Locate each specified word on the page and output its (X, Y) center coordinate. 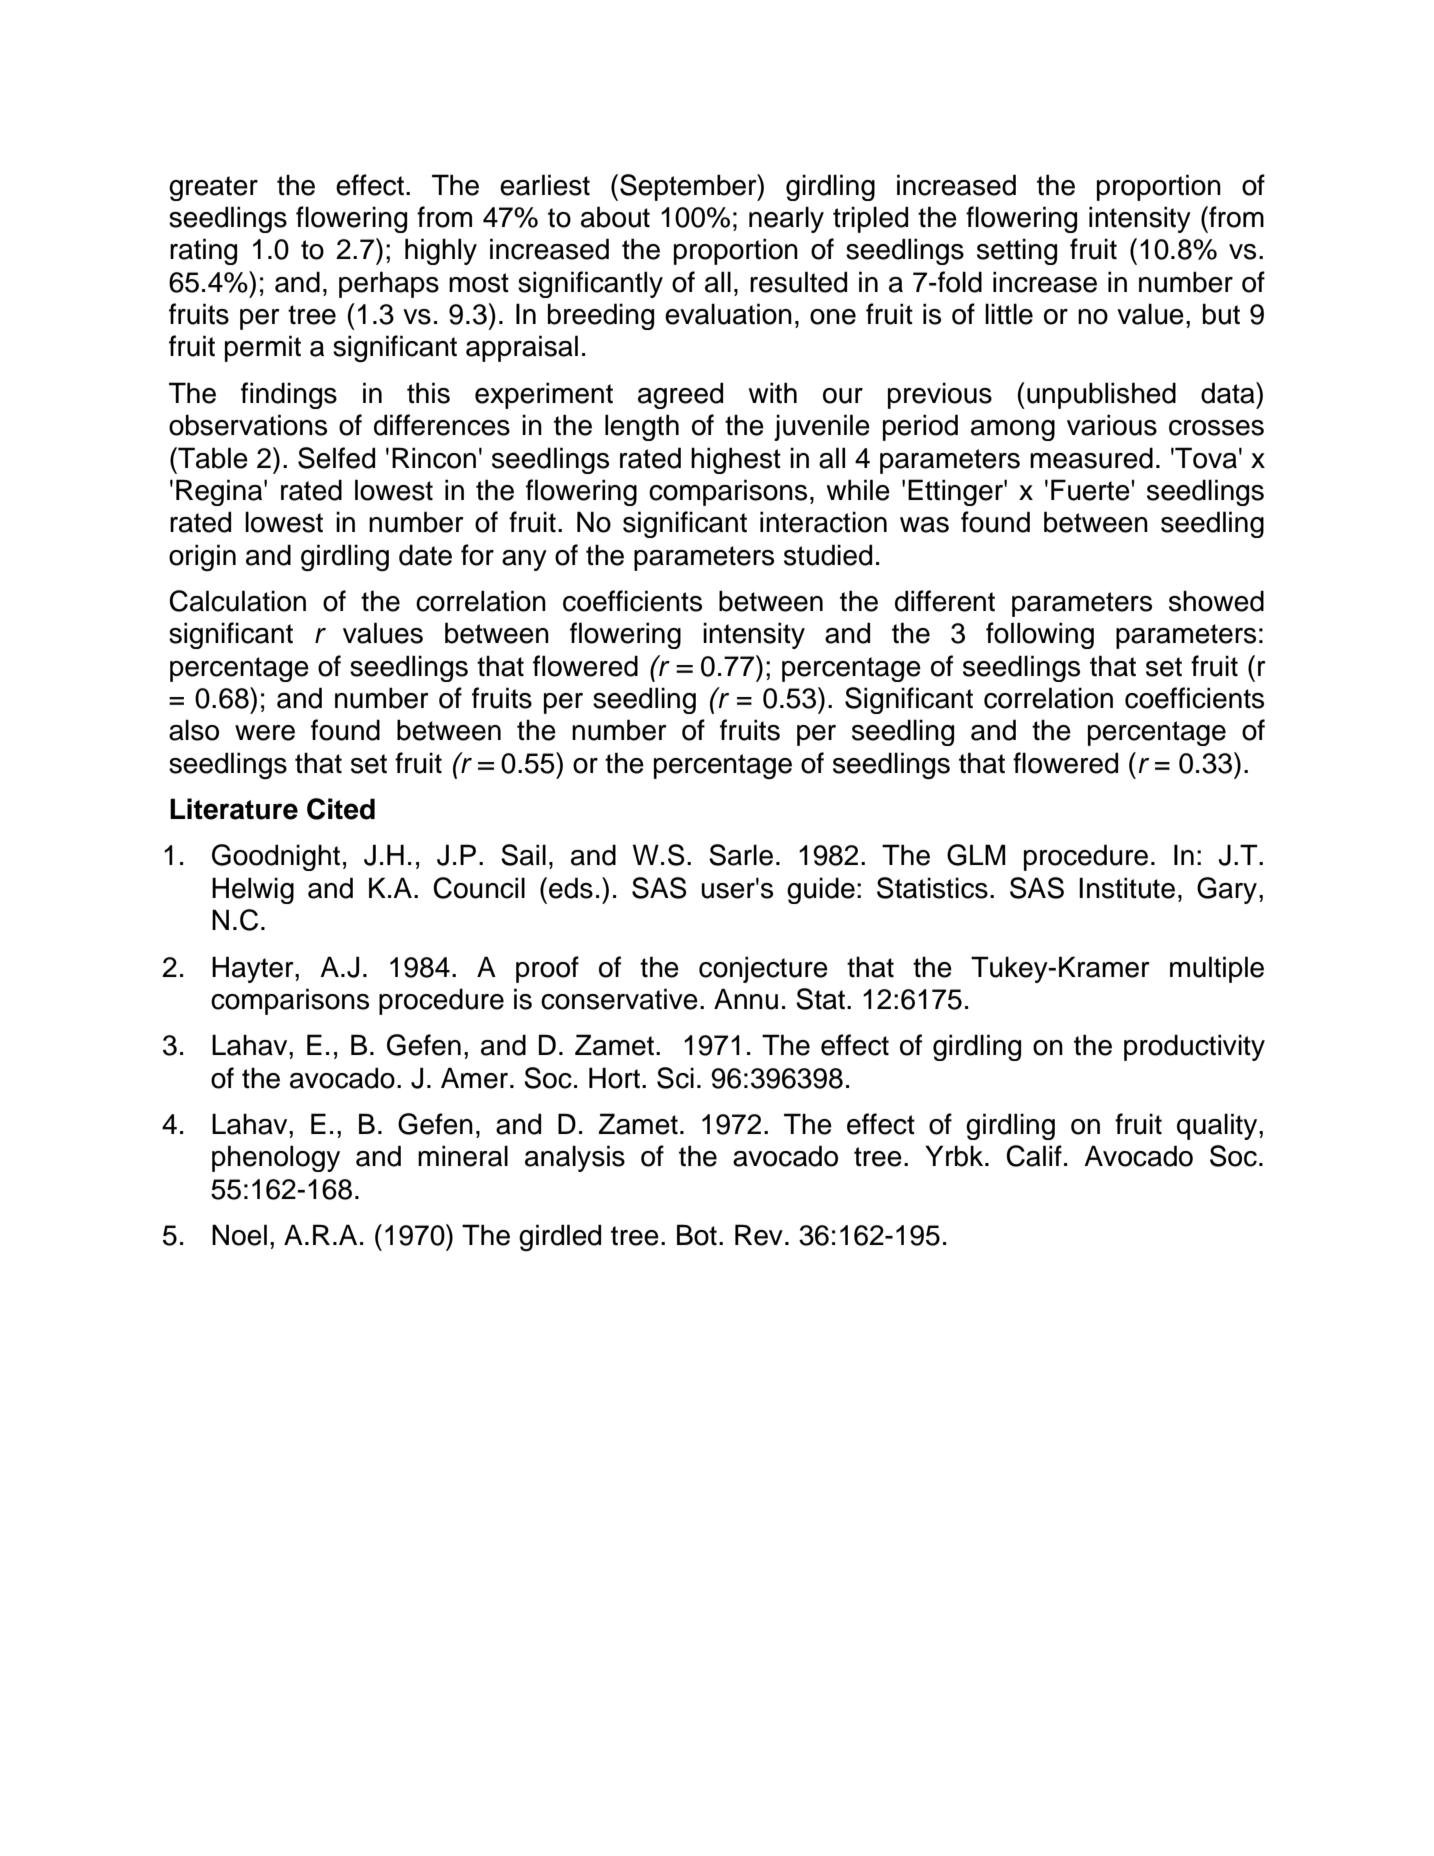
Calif (1034, 1156)
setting (1017, 251)
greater (213, 188)
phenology (276, 1158)
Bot (697, 1235)
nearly (786, 219)
